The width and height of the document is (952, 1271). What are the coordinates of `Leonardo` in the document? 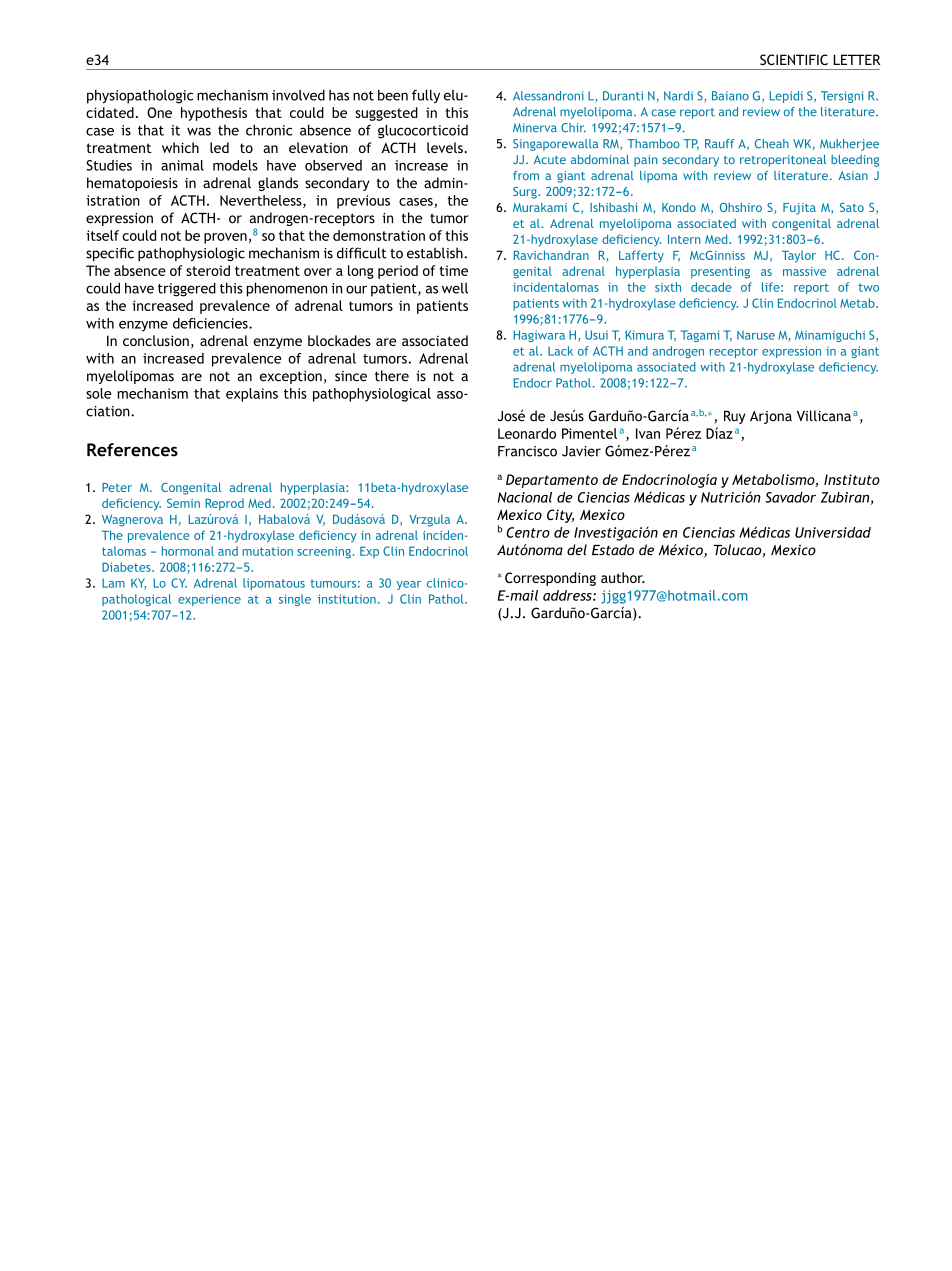 It's located at (527, 433).
